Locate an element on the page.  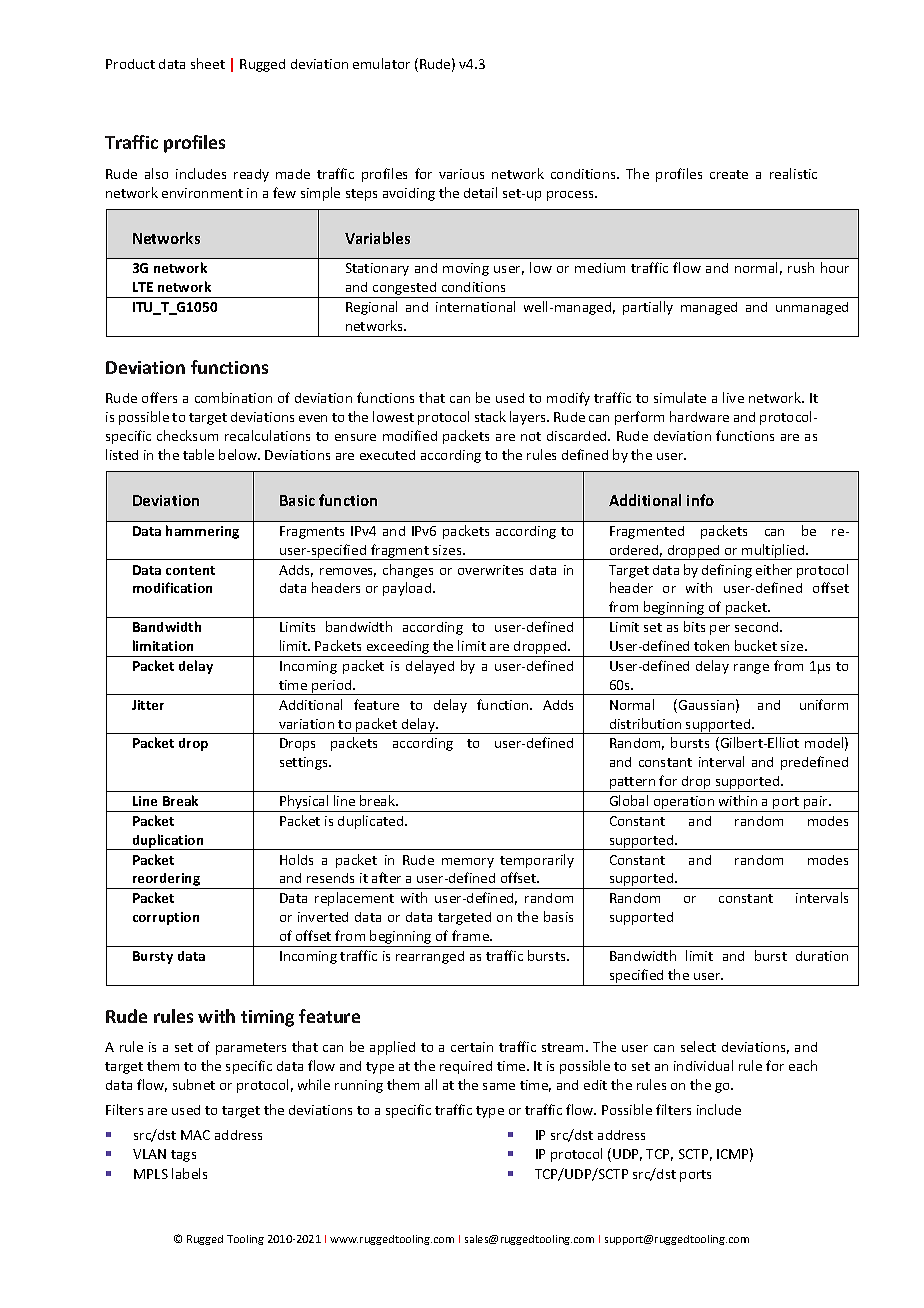
modification is located at coordinates (172, 587).
